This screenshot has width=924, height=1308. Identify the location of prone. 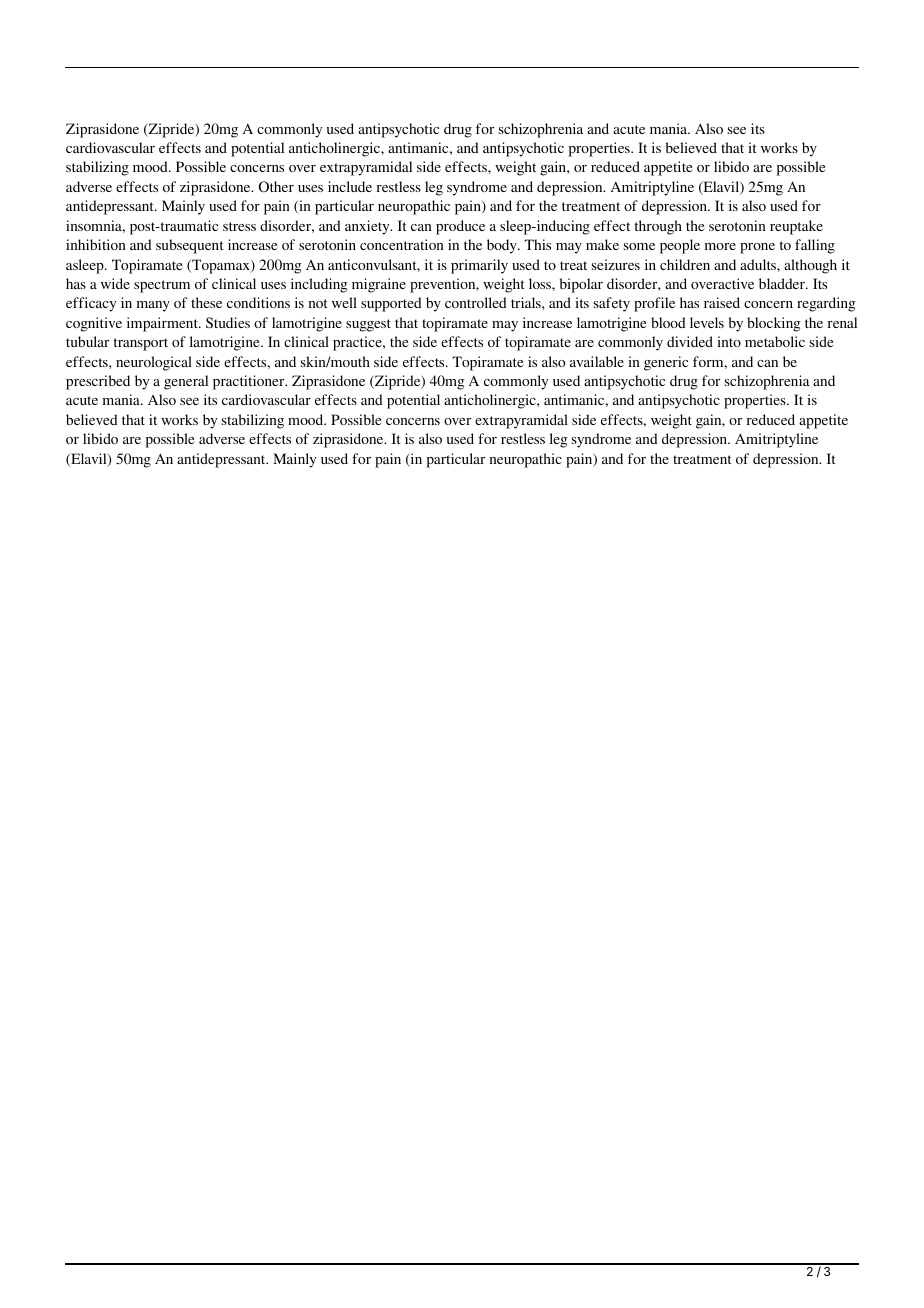
(757, 248).
